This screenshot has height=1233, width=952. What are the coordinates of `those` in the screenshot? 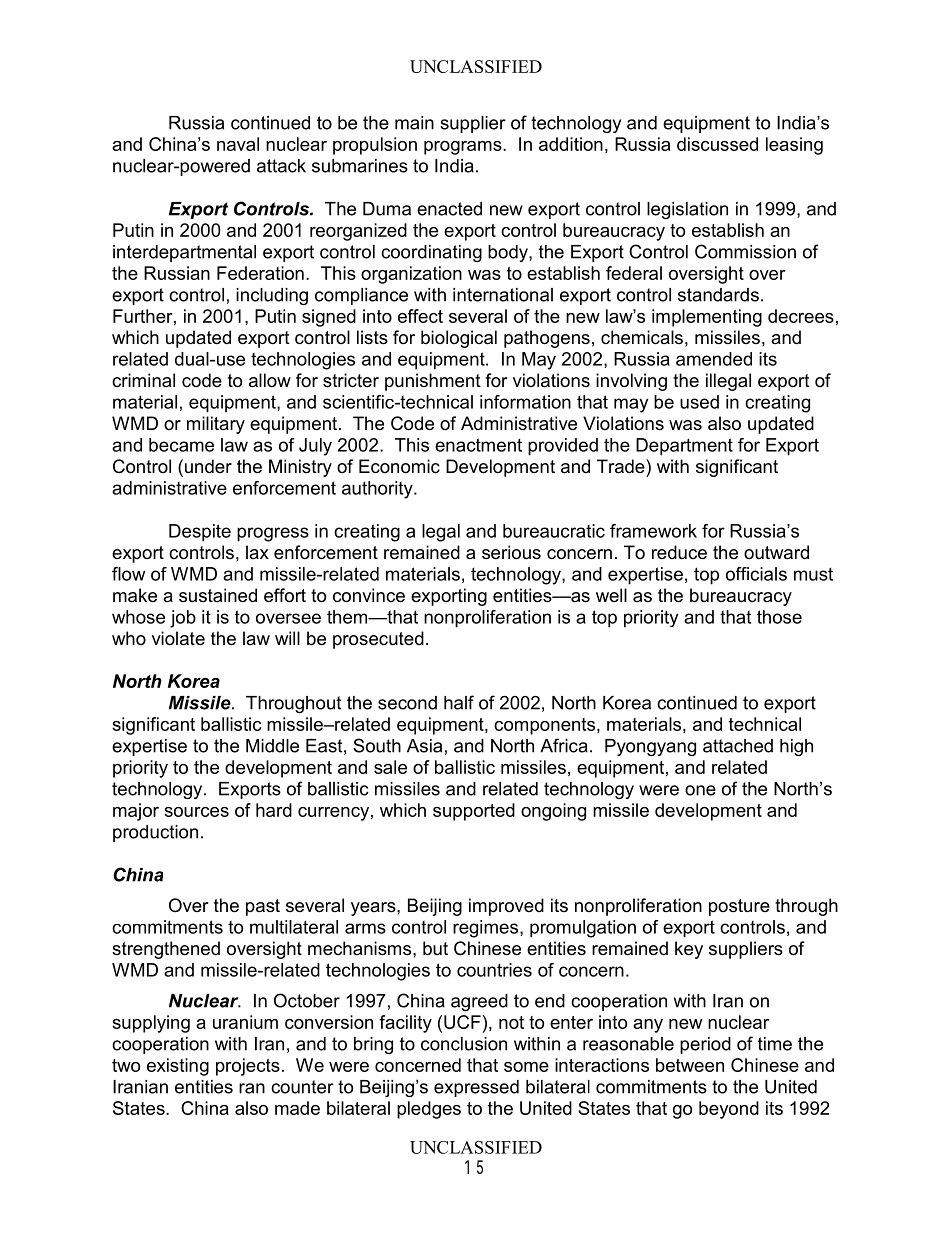 It's located at (779, 617).
